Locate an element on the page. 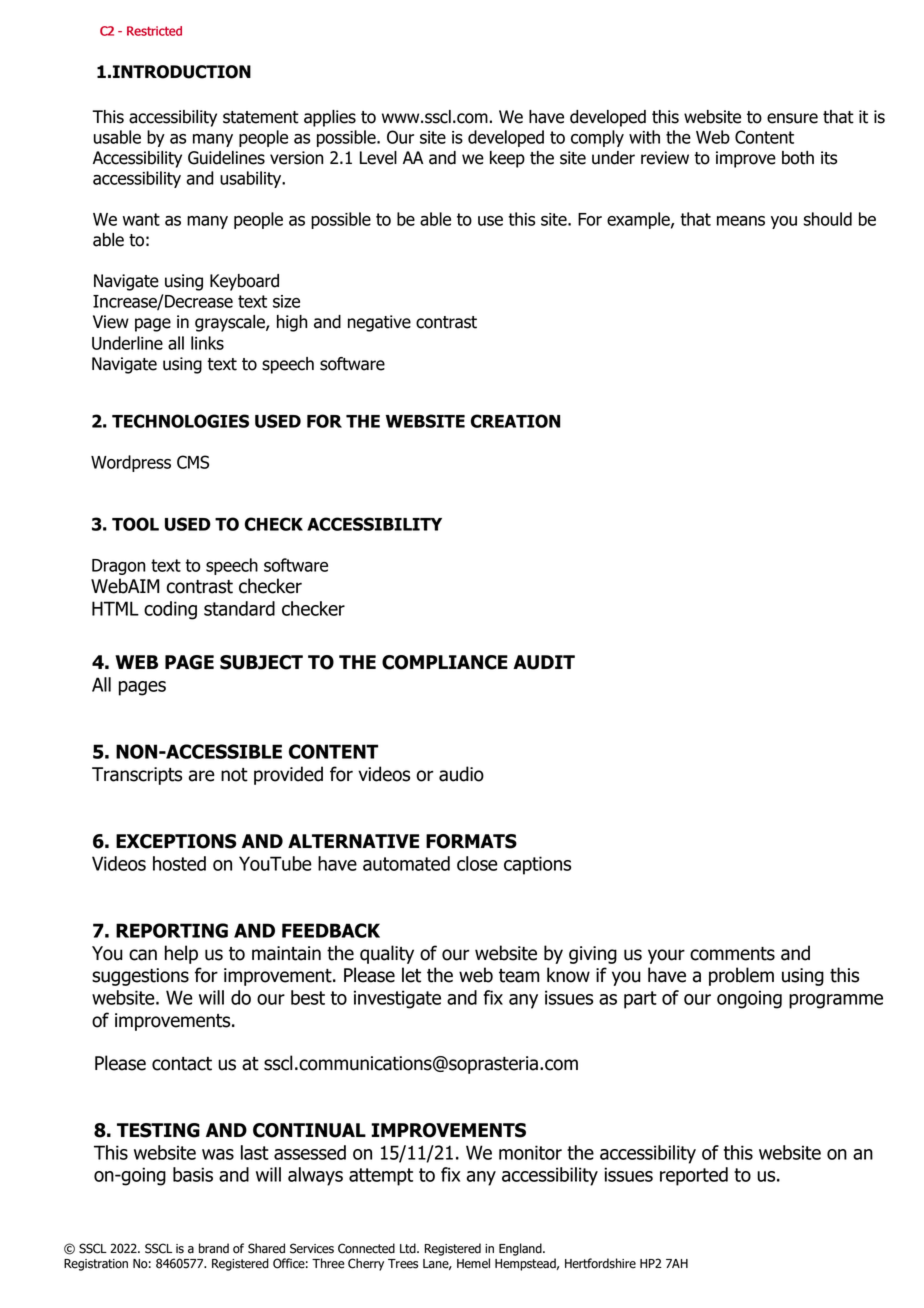 The height and width of the document is (1308, 924). Guidelines is located at coordinates (226, 158).
